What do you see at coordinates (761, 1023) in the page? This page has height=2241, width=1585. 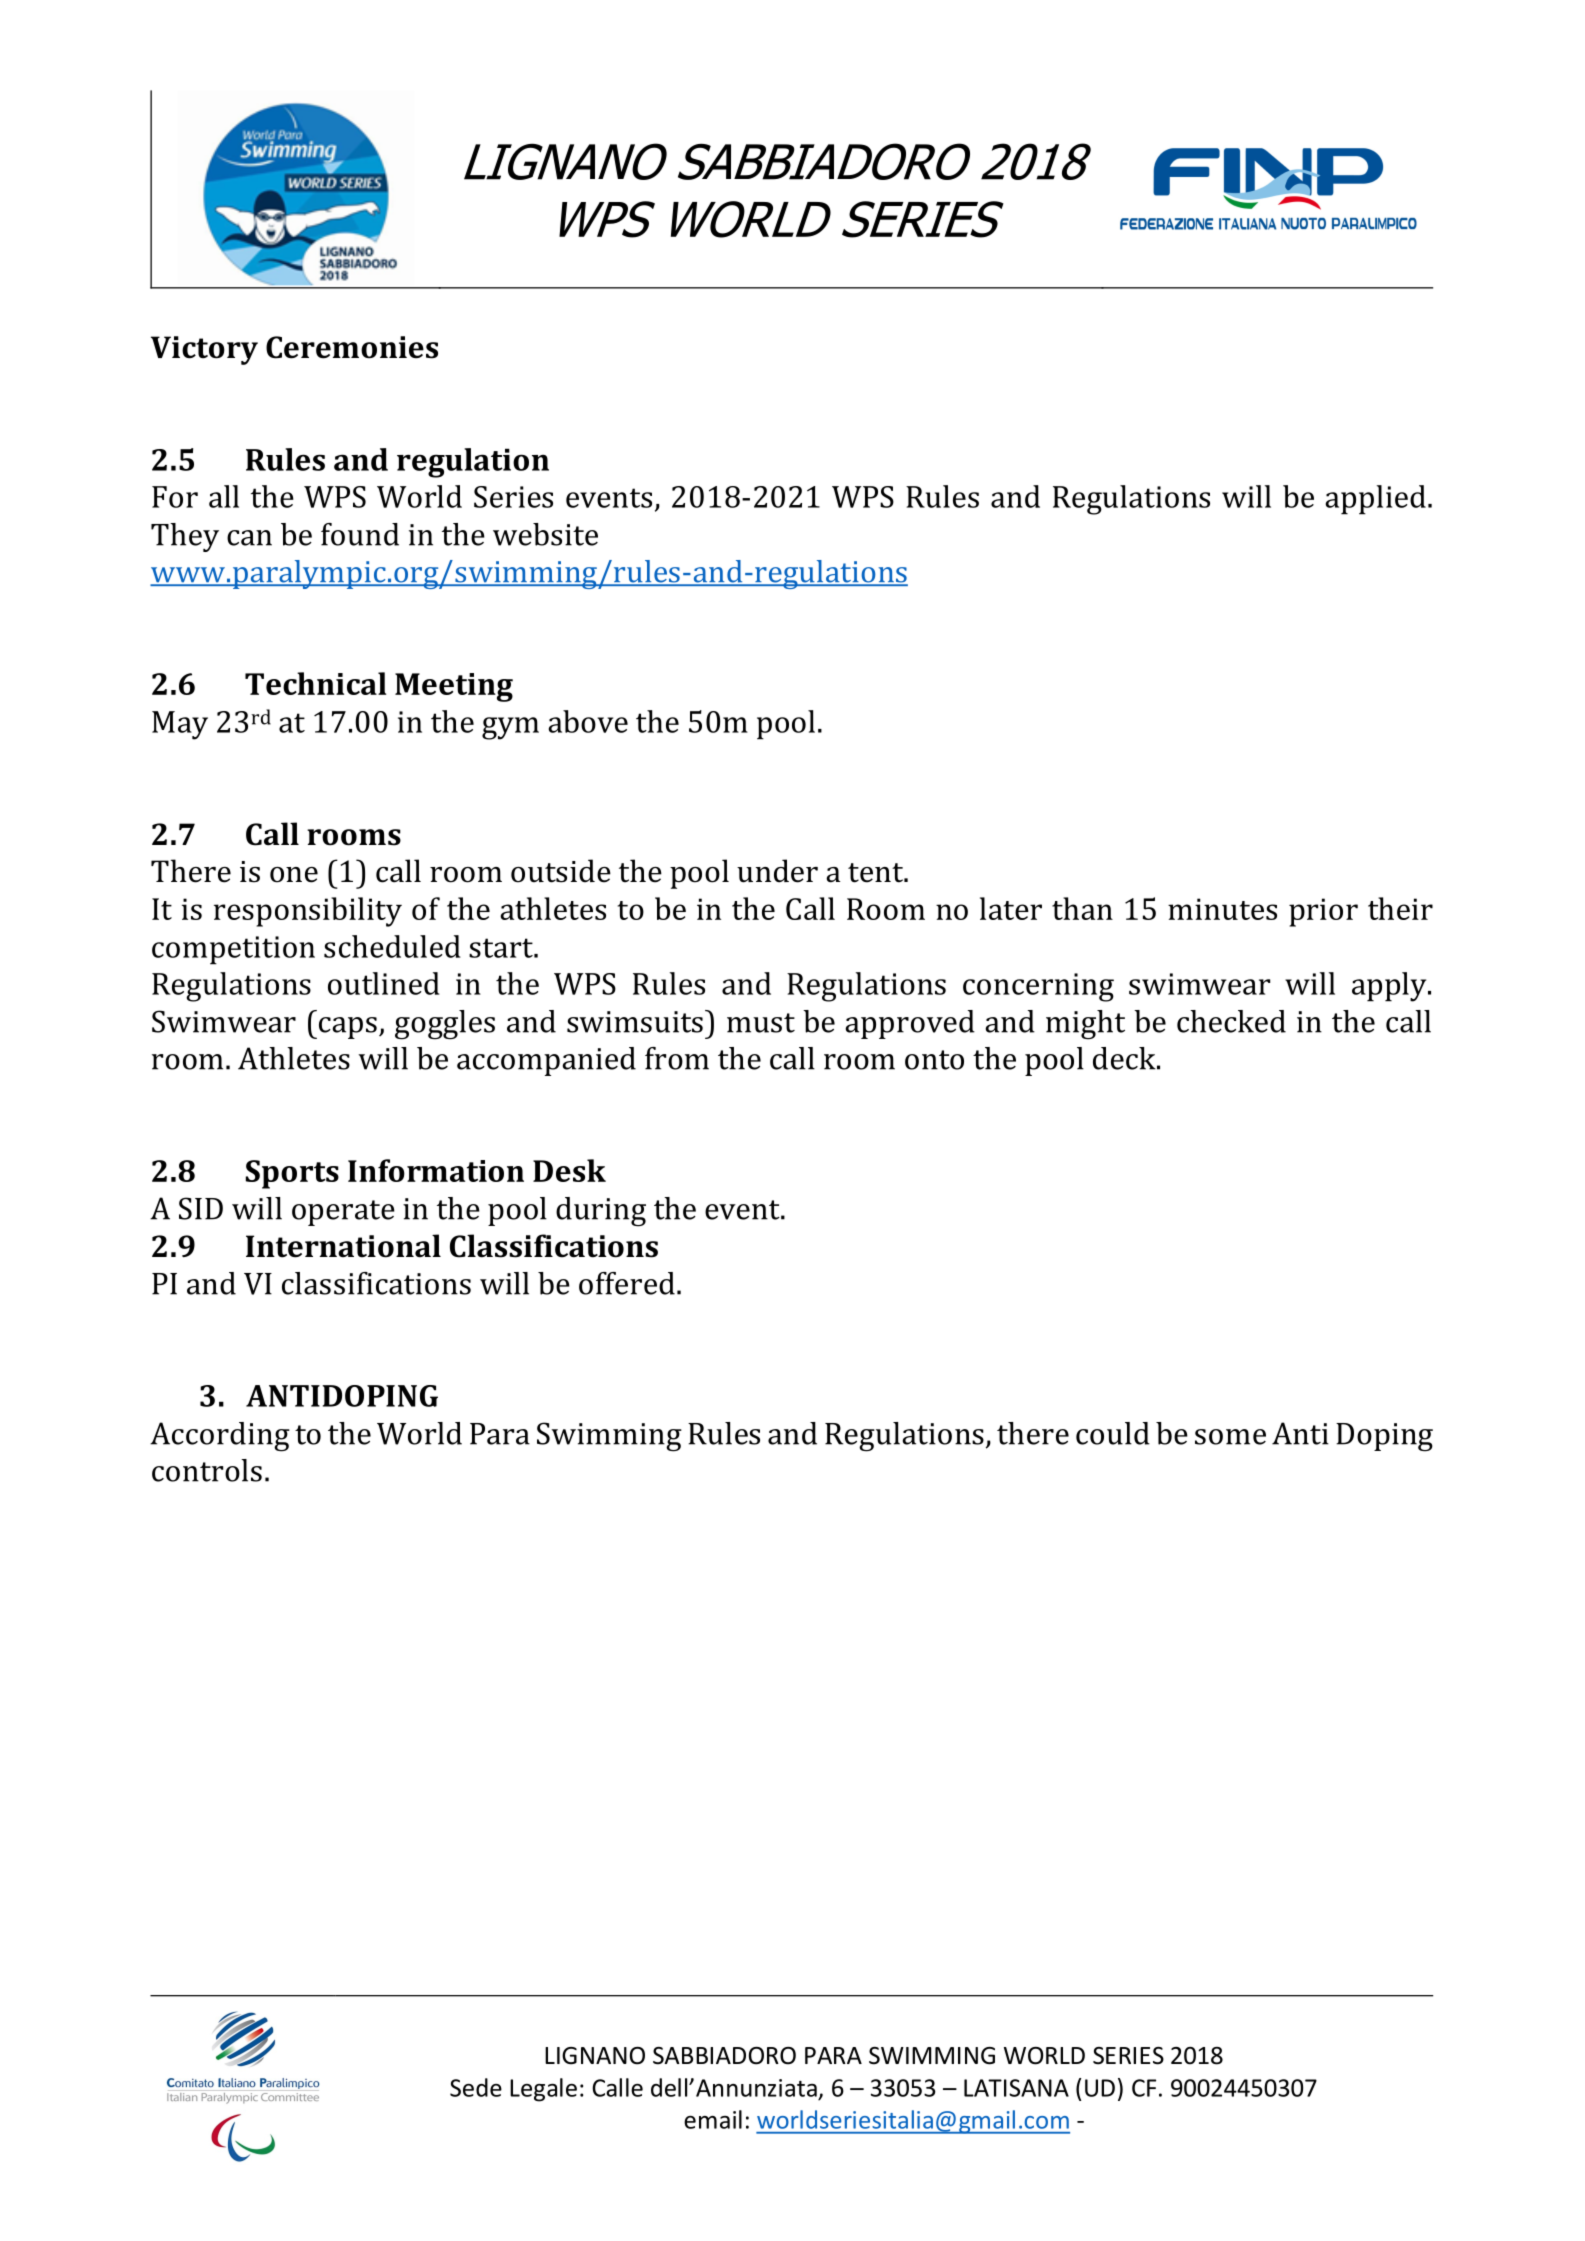 I see `must` at bounding box center [761, 1023].
